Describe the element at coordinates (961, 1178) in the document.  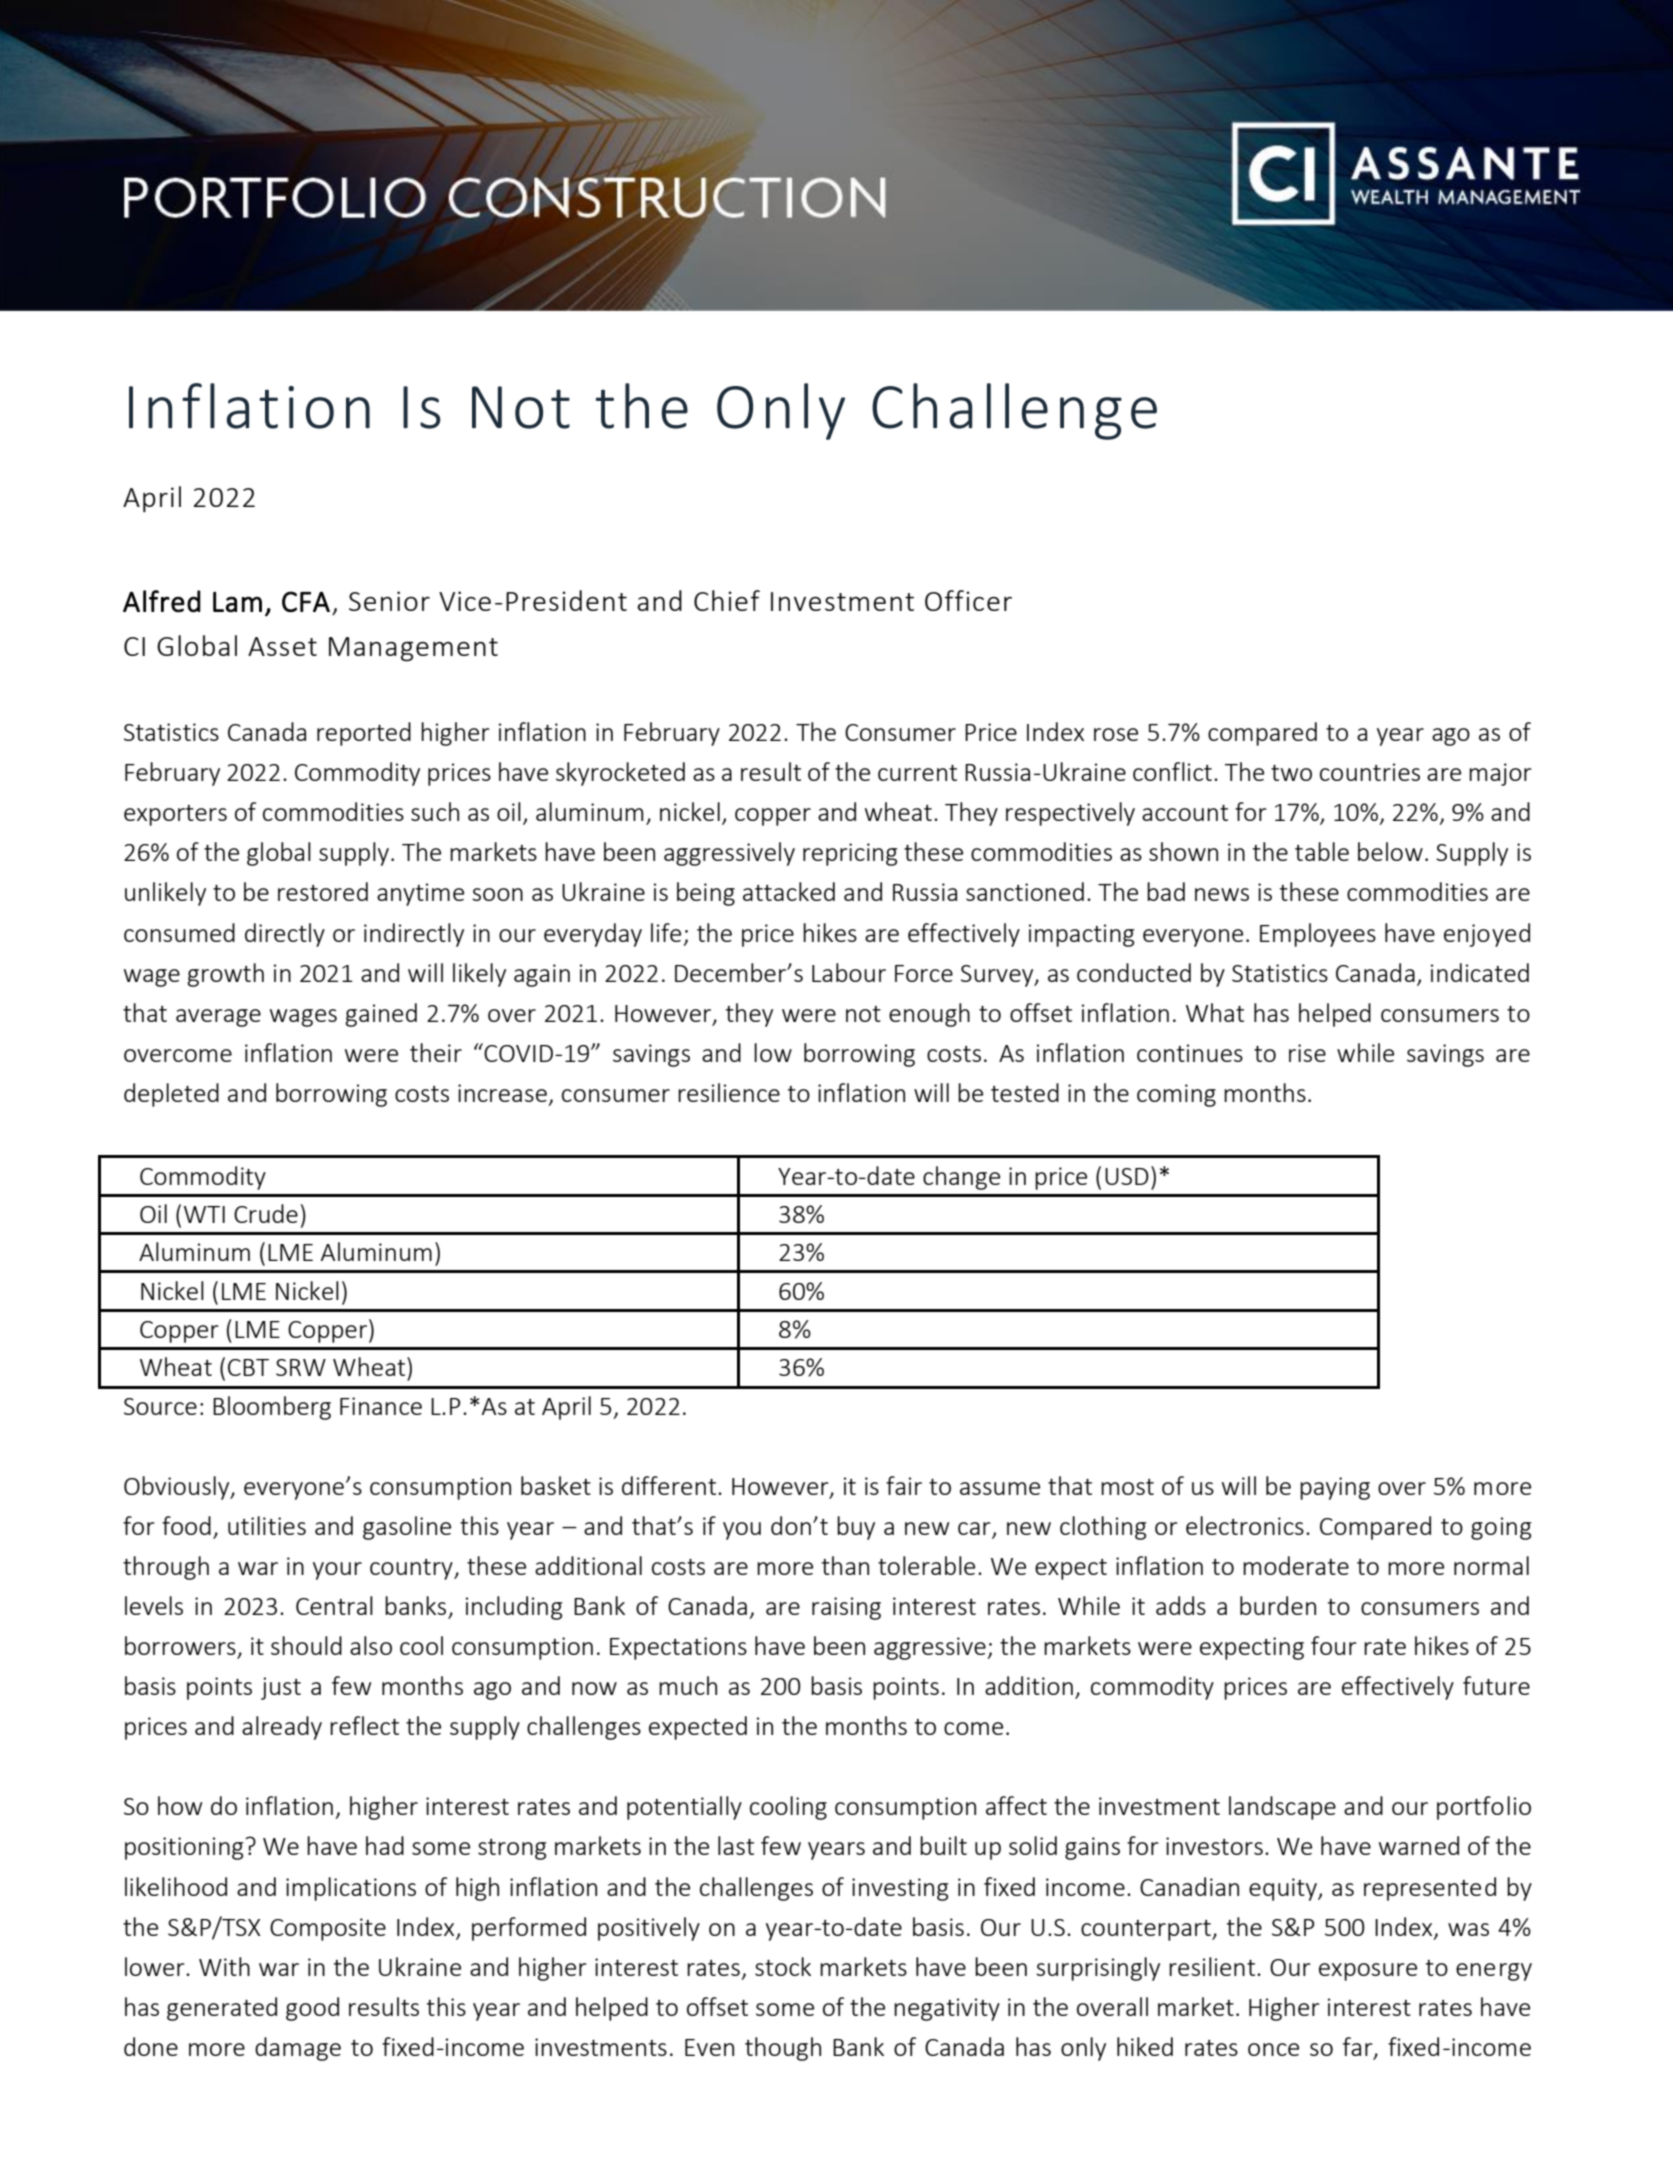
I see `change` at that location.
